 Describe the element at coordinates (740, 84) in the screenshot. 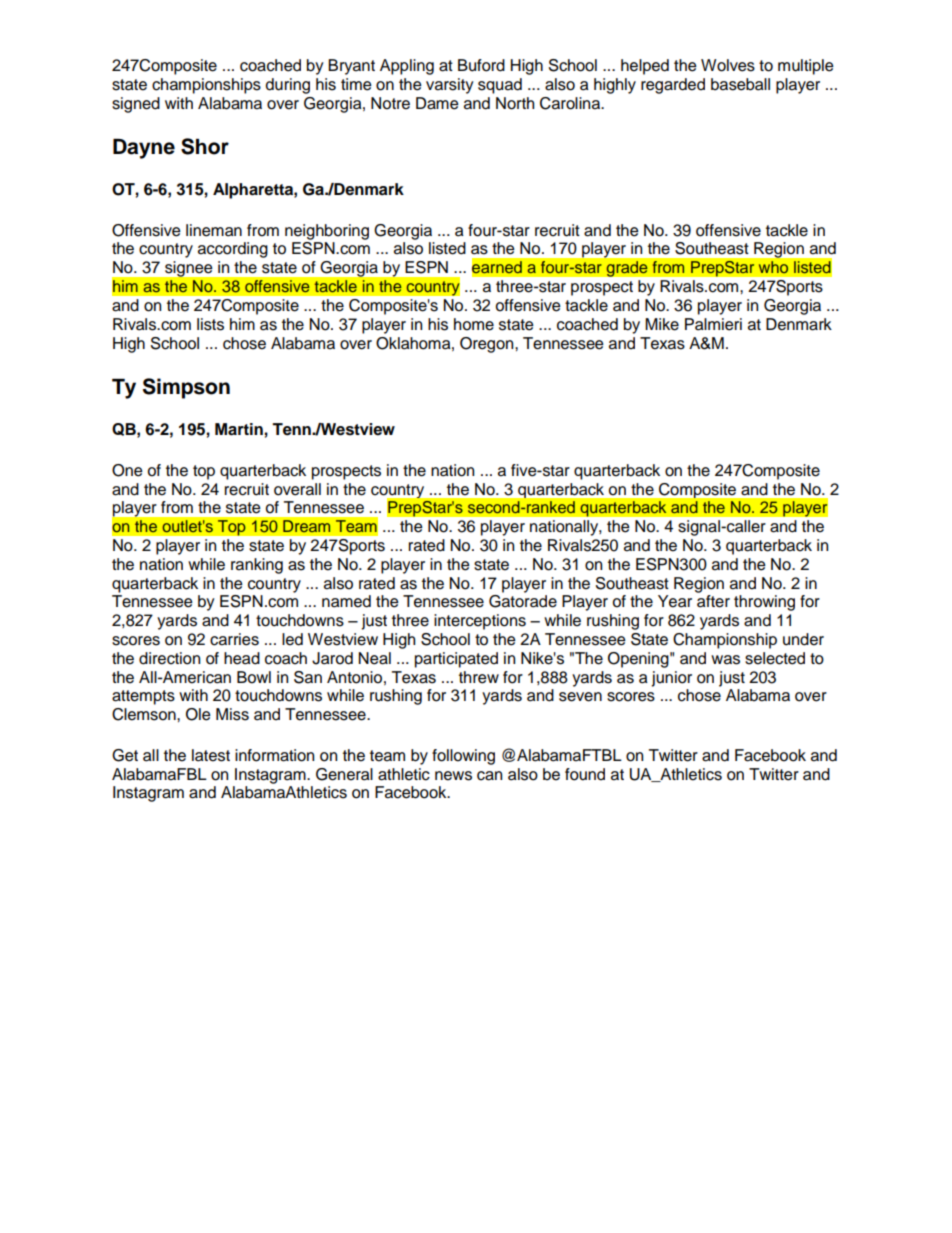

I see `baseball` at that location.
